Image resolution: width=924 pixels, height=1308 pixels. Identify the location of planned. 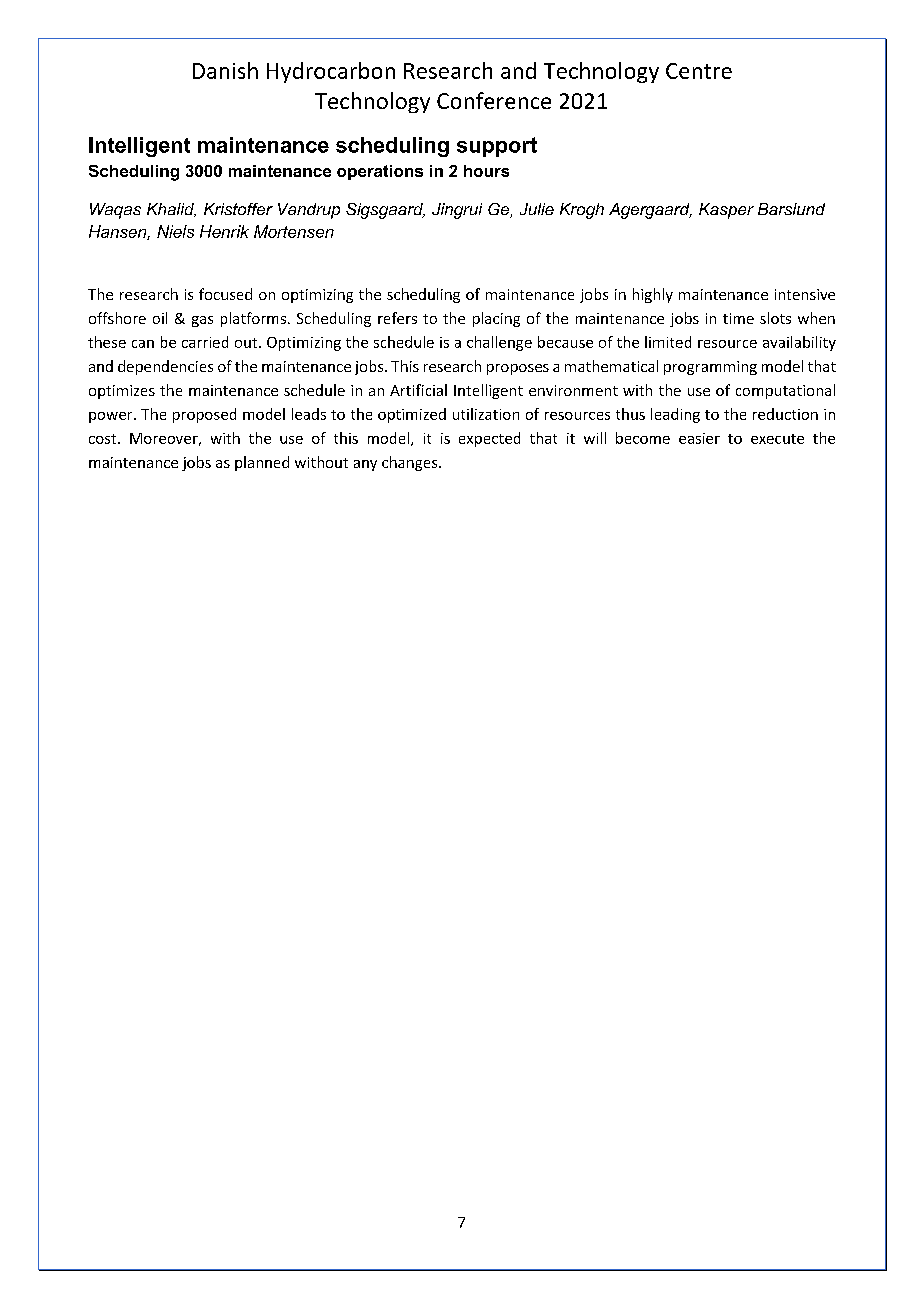
(262, 463).
